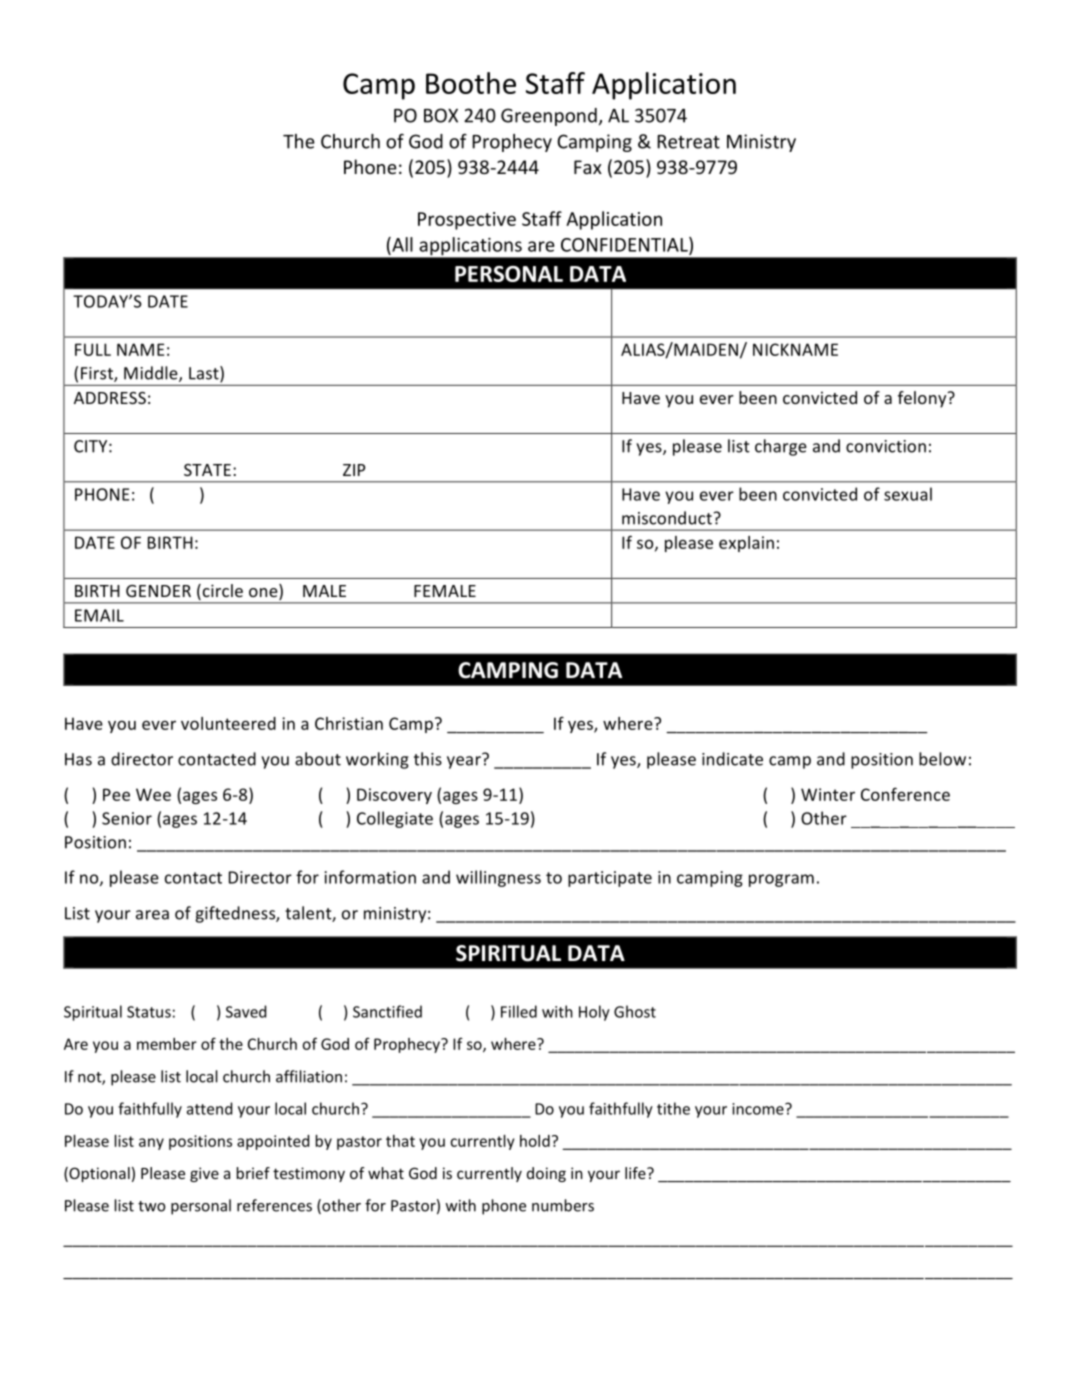  I want to click on Fax, so click(588, 167).
